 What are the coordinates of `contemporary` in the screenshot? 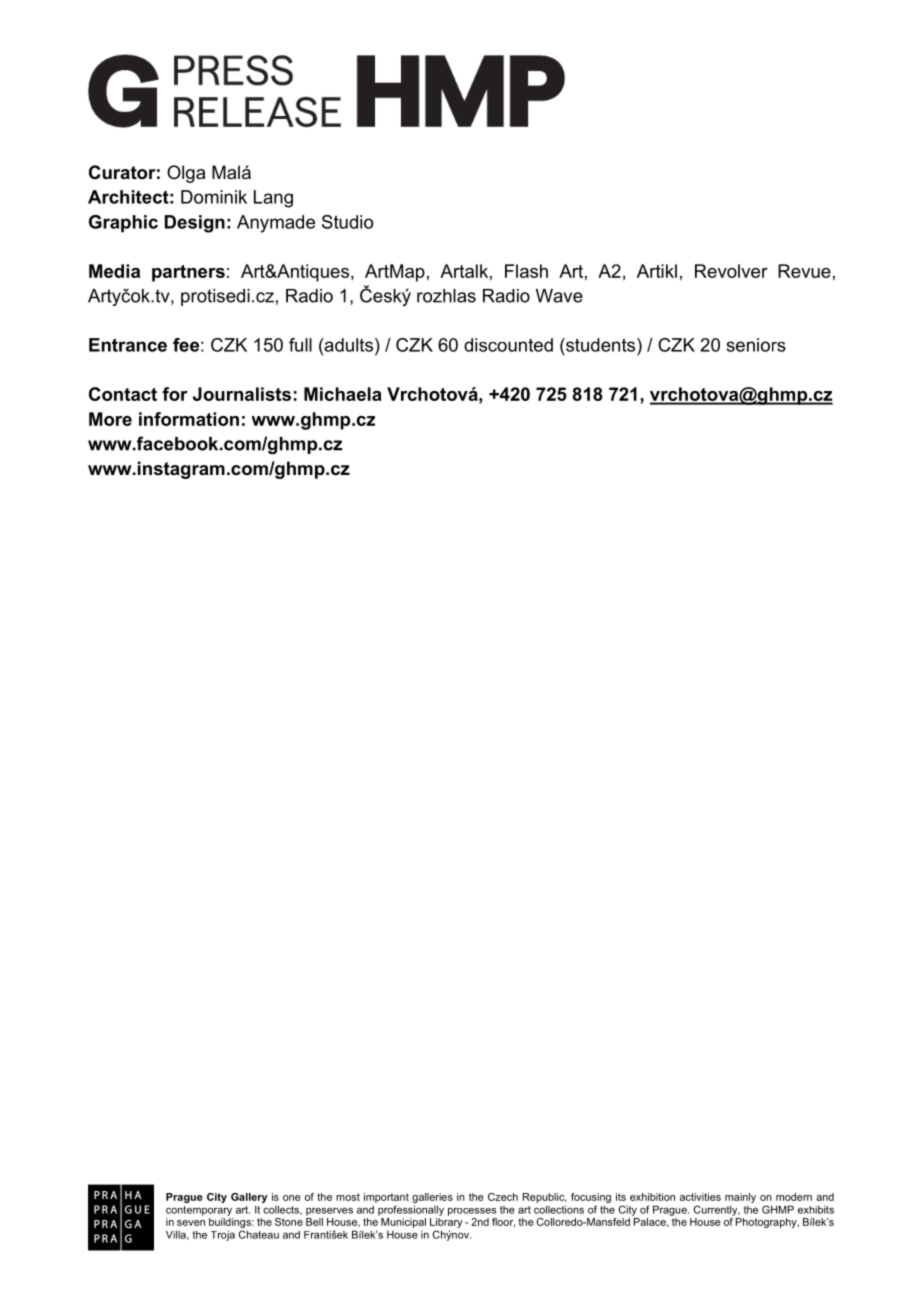 It's located at (199, 1211).
